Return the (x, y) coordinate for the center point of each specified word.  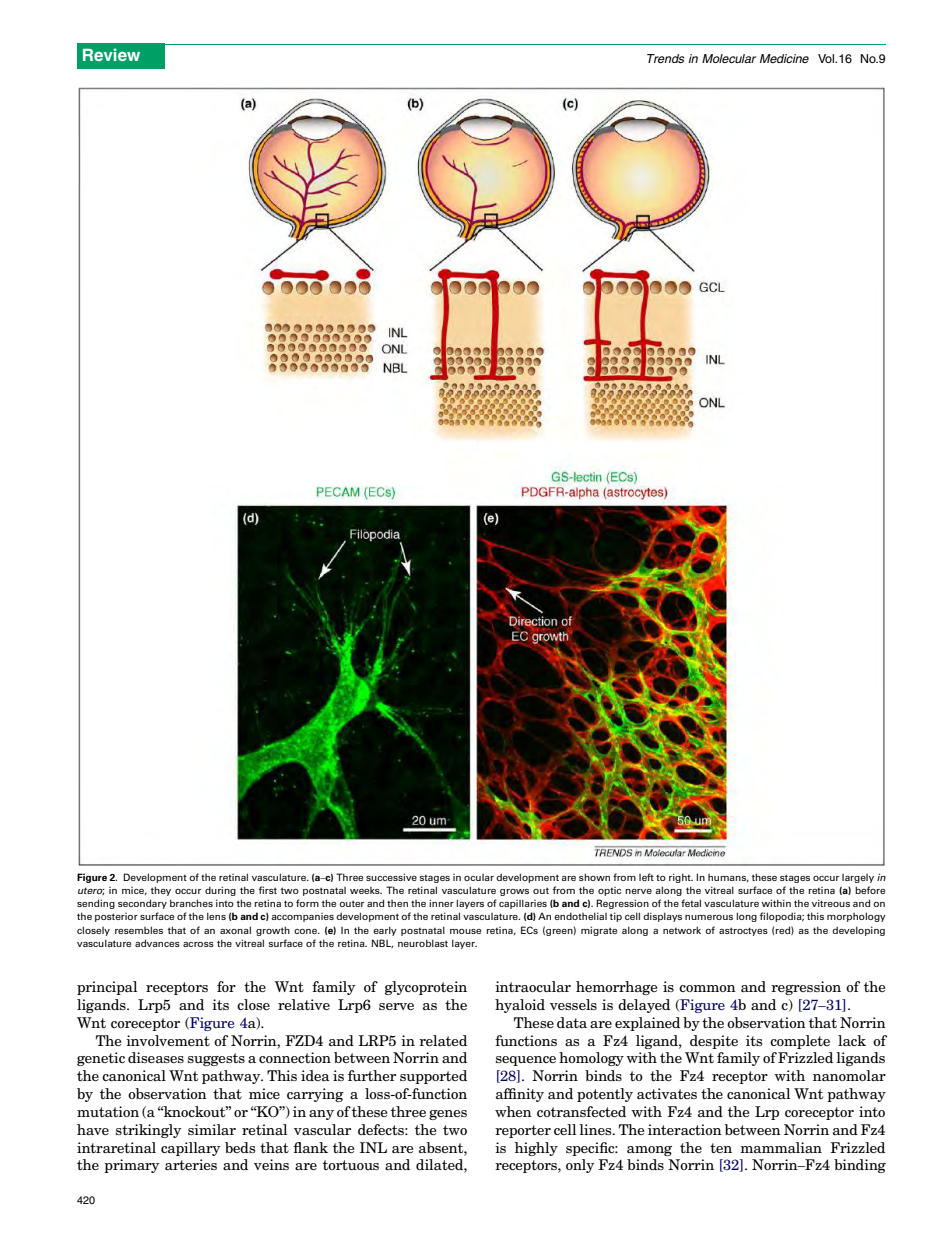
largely (858, 878)
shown (594, 877)
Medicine (784, 58)
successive (391, 877)
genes (448, 1115)
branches (191, 903)
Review (111, 54)
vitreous (831, 903)
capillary (190, 1149)
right (681, 878)
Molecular (729, 58)
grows (514, 892)
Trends (666, 58)
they (161, 891)
